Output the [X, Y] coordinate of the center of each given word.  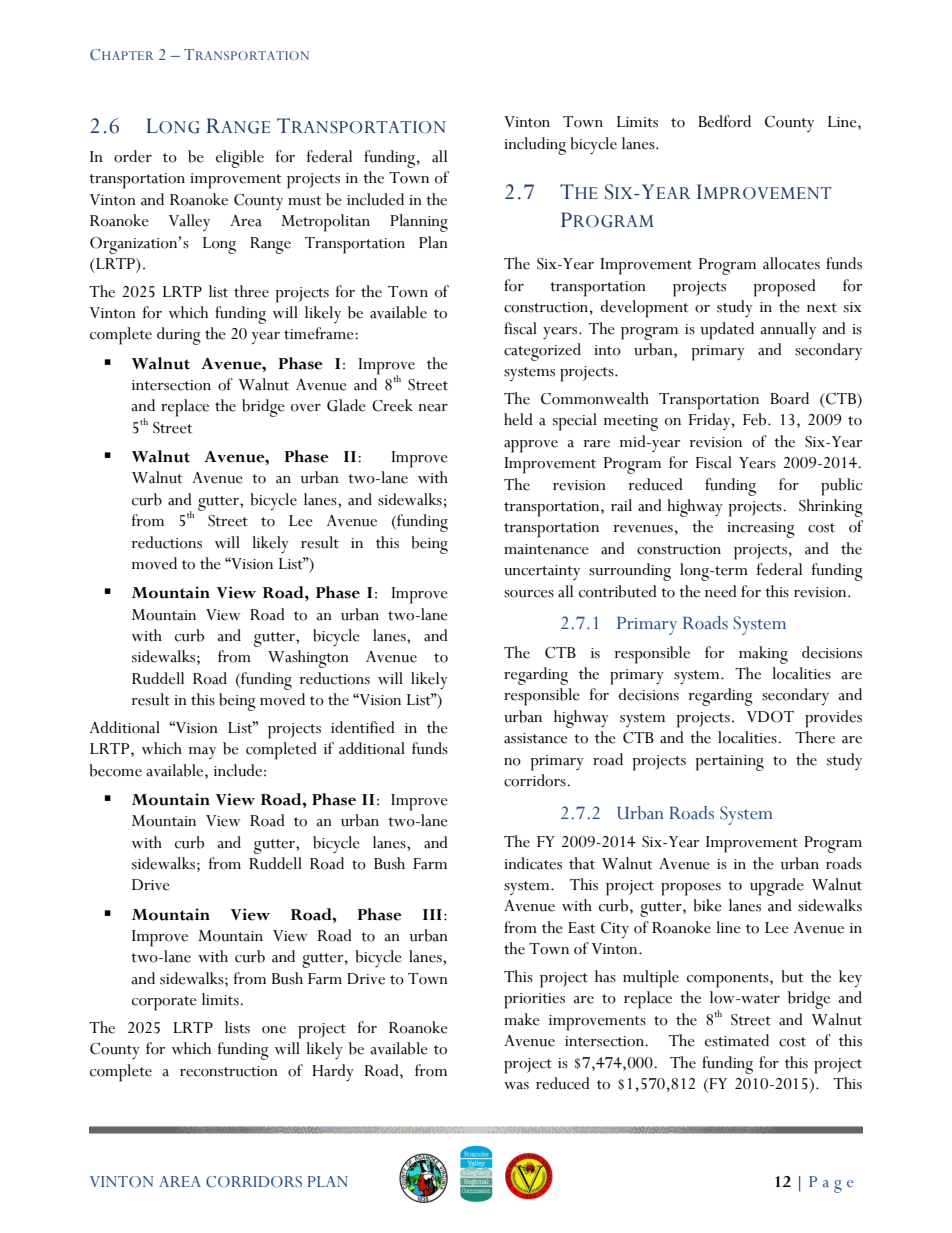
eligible [240, 159]
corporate [164, 1003]
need [721, 591]
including [535, 146]
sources [529, 594]
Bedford [724, 121]
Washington [308, 659]
